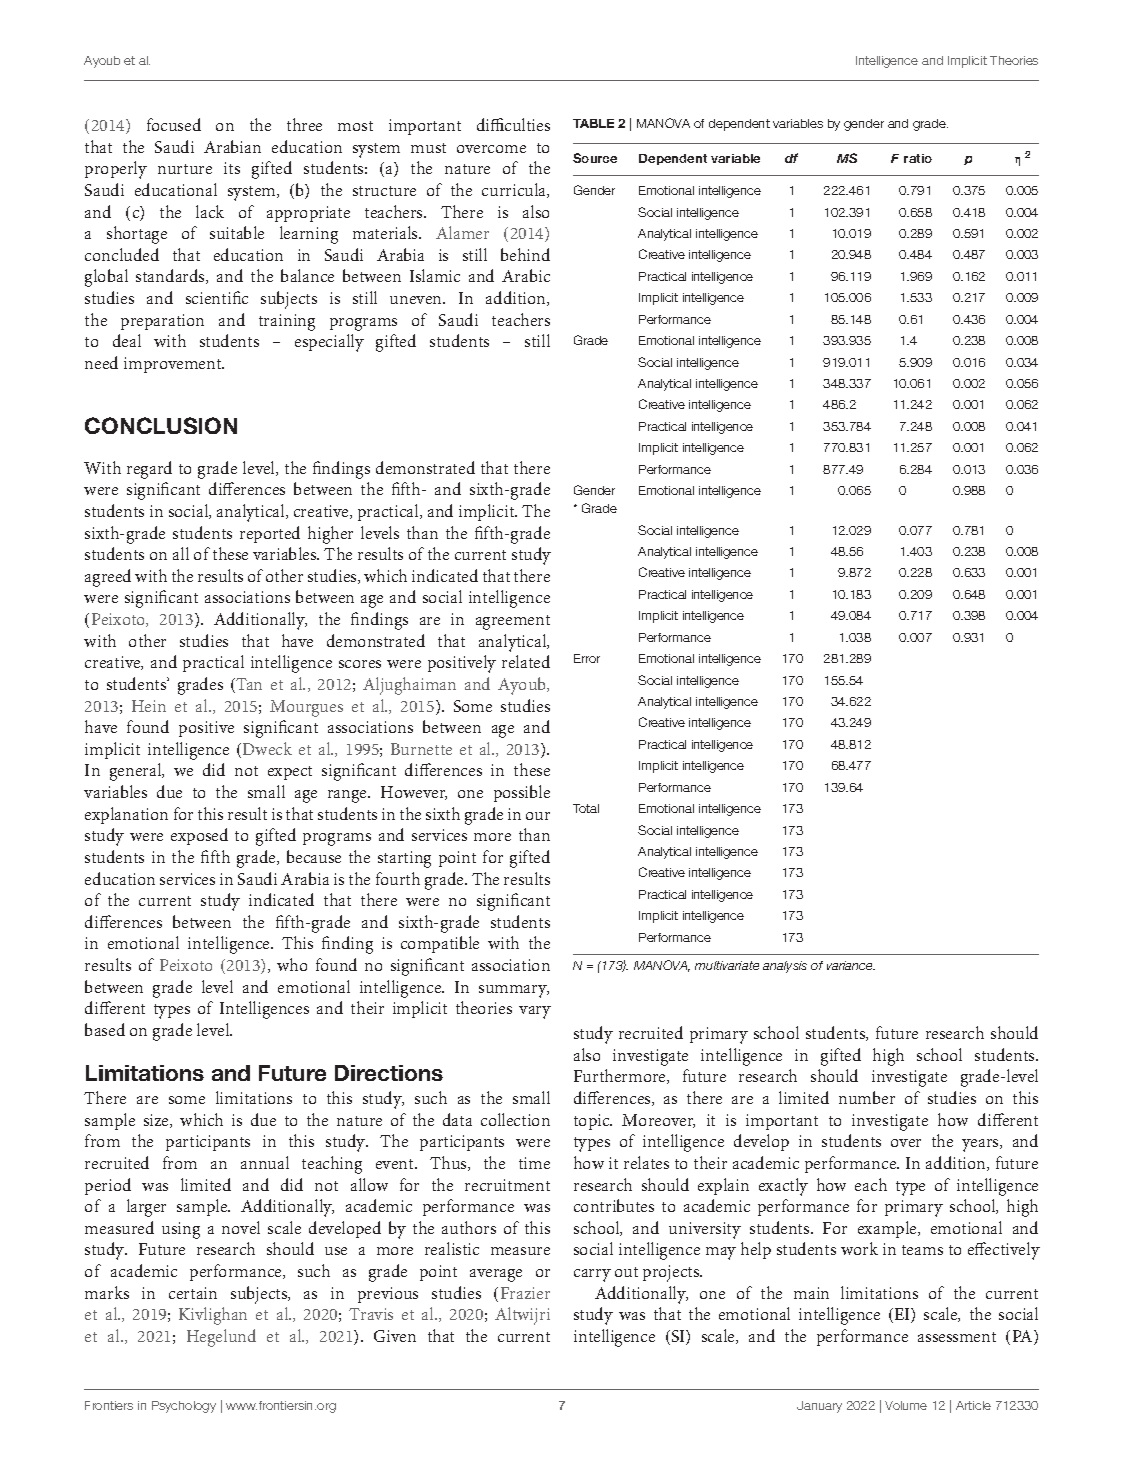  I want to click on variance, so click(851, 965).
